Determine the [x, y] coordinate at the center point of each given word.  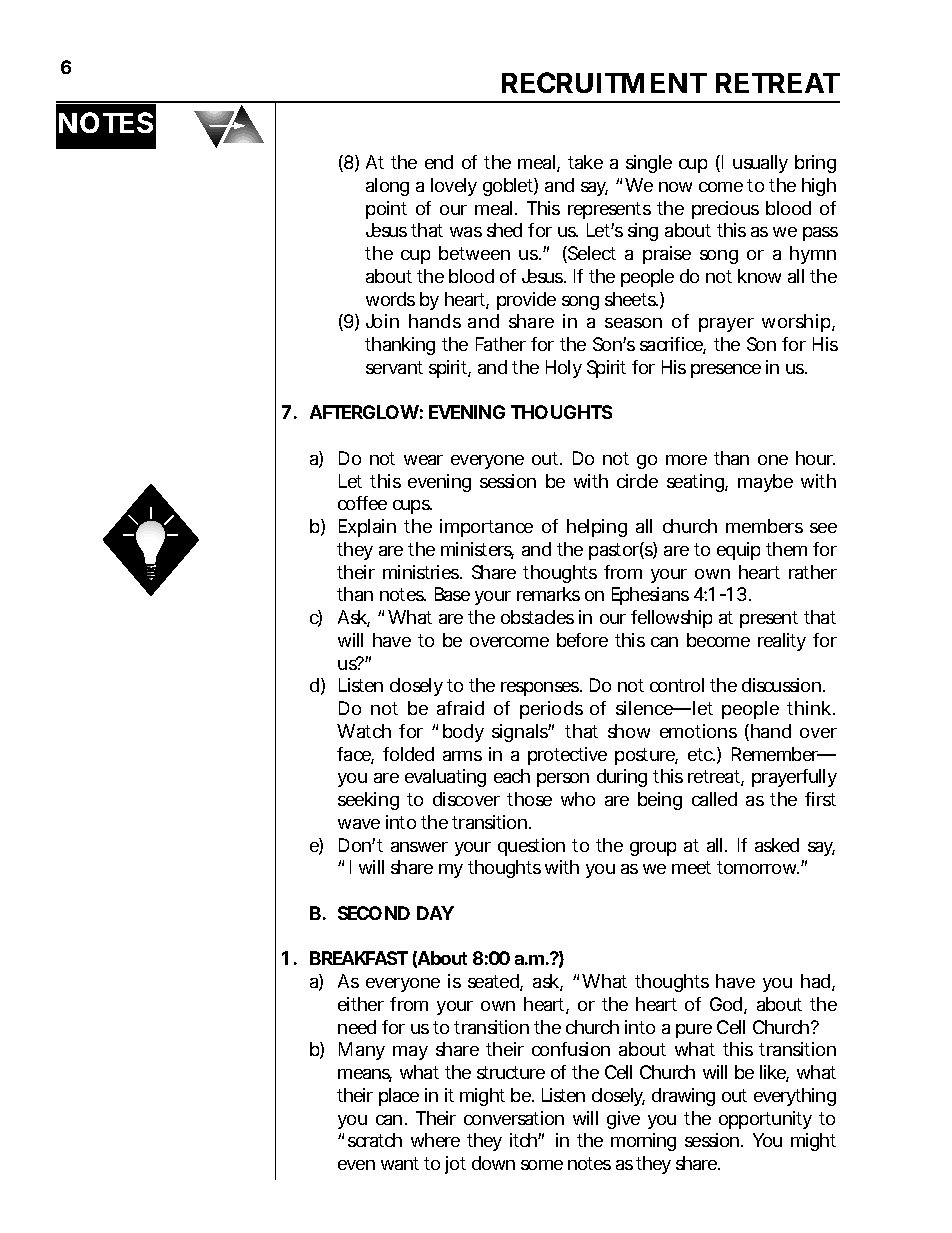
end [439, 162]
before [582, 640]
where [435, 1140]
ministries [422, 572]
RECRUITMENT [604, 82]
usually [760, 164]
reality [782, 642]
